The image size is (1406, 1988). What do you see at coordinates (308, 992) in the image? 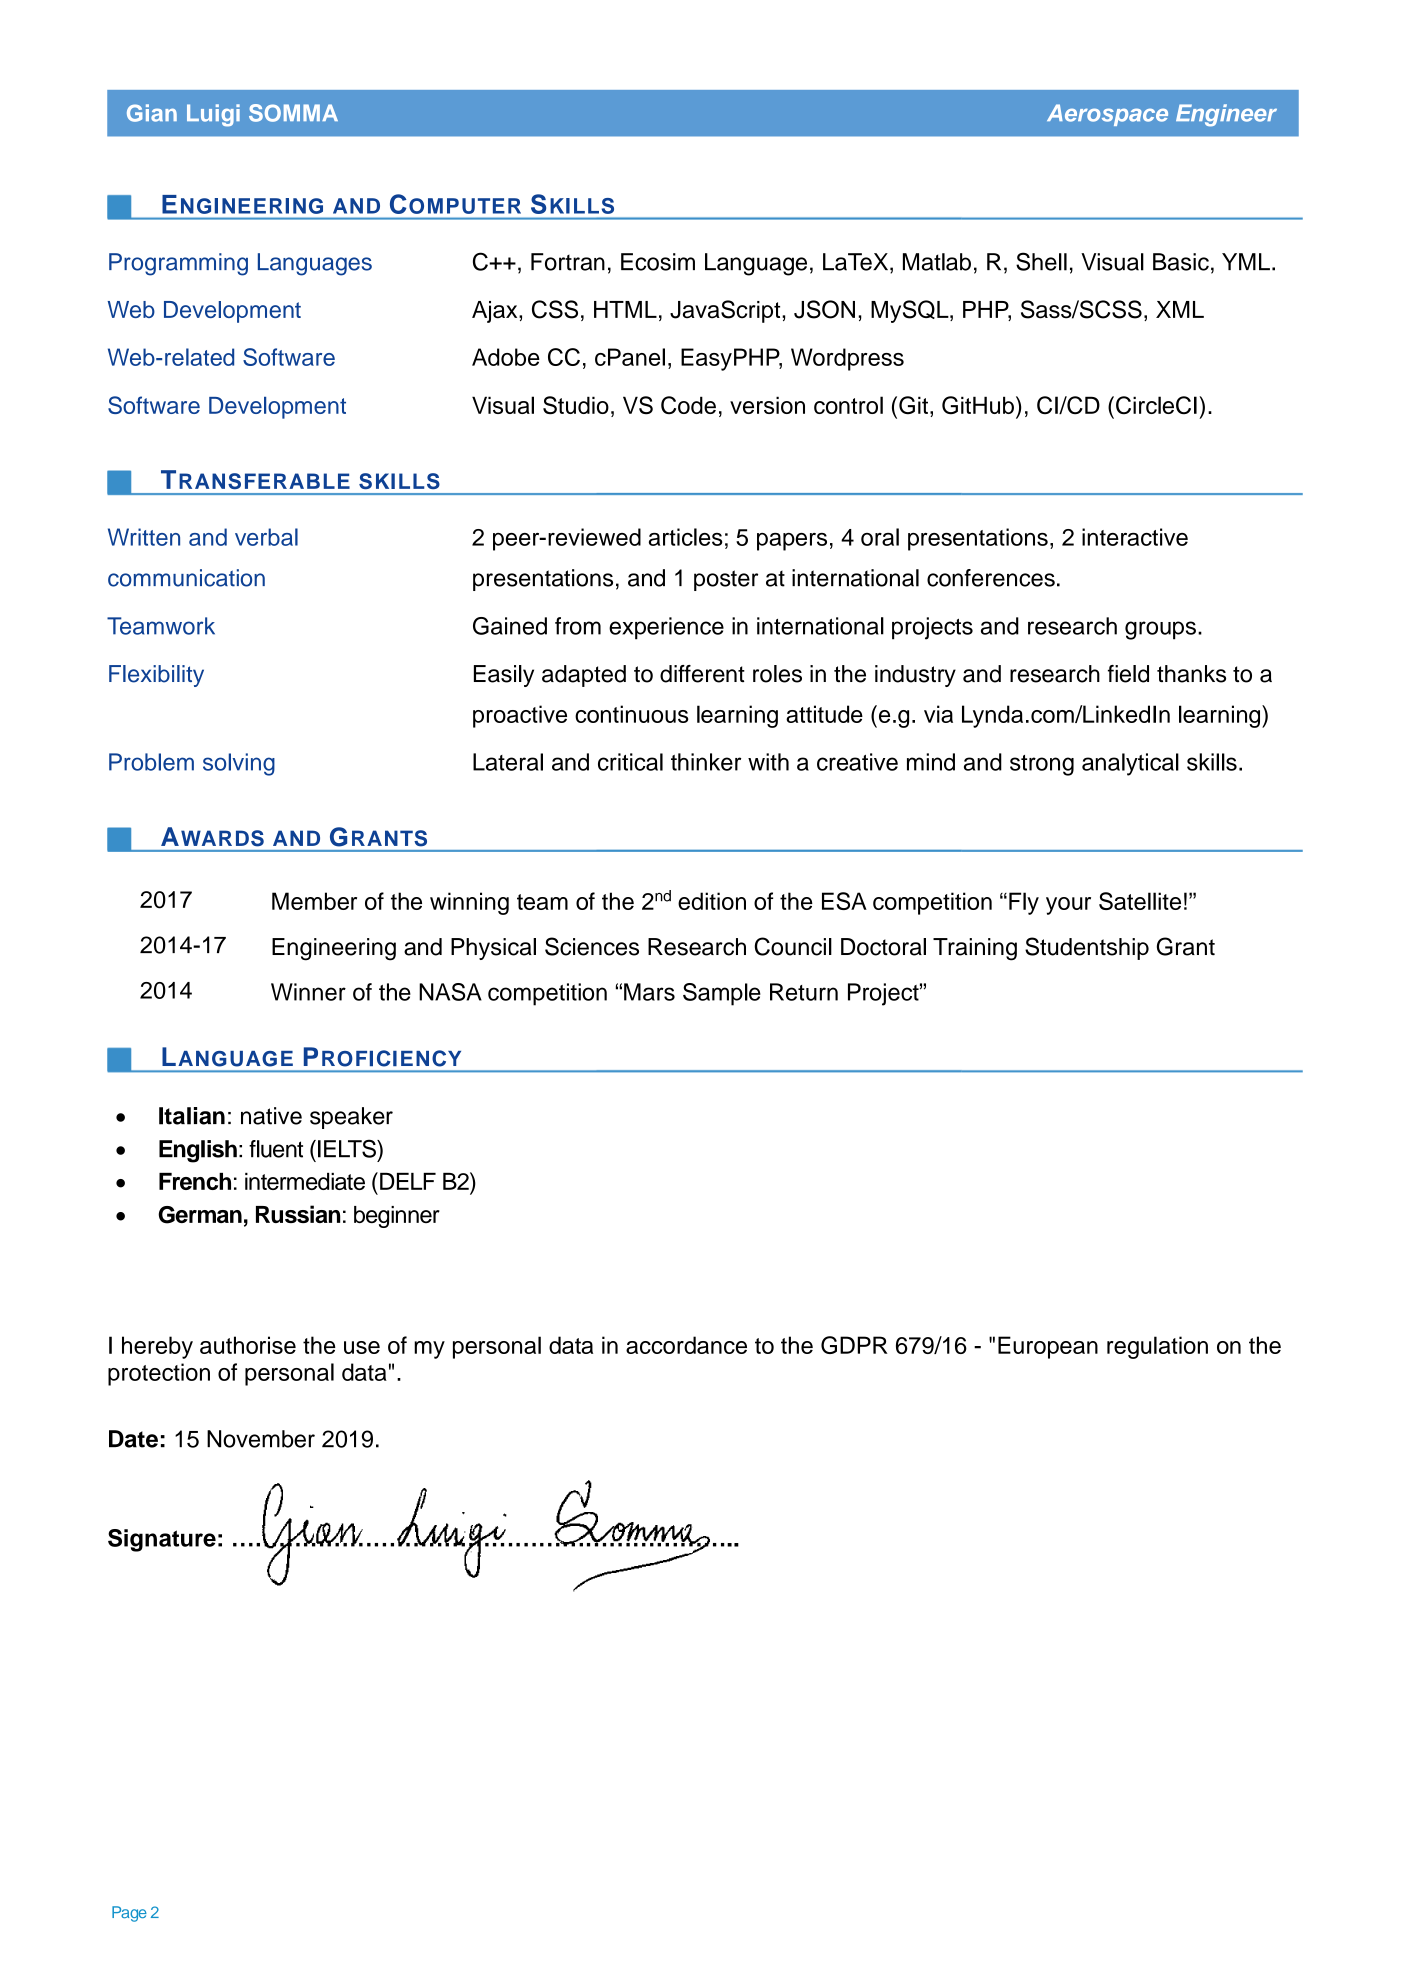
I see `Winner` at bounding box center [308, 992].
